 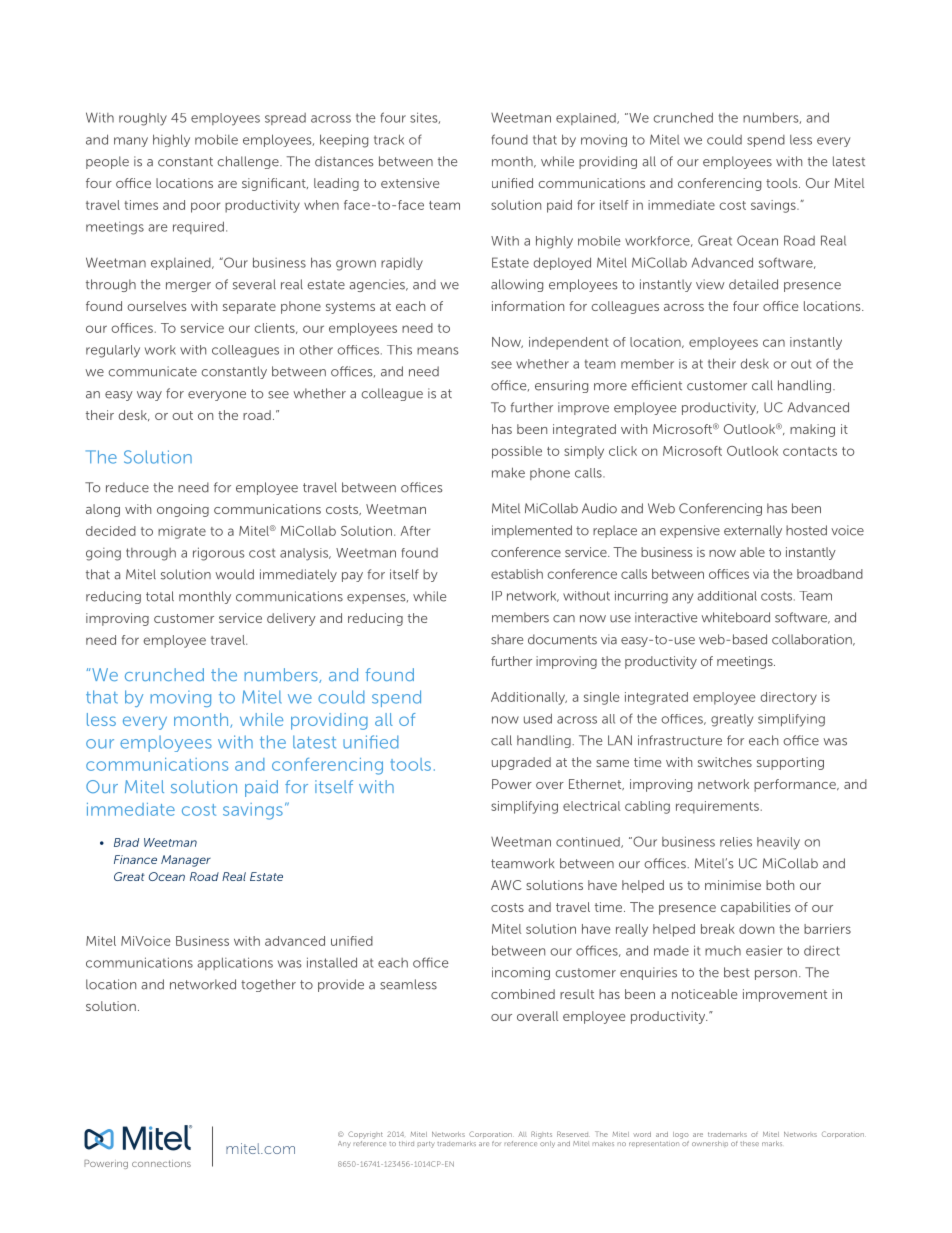 I want to click on these, so click(x=749, y=1143).
